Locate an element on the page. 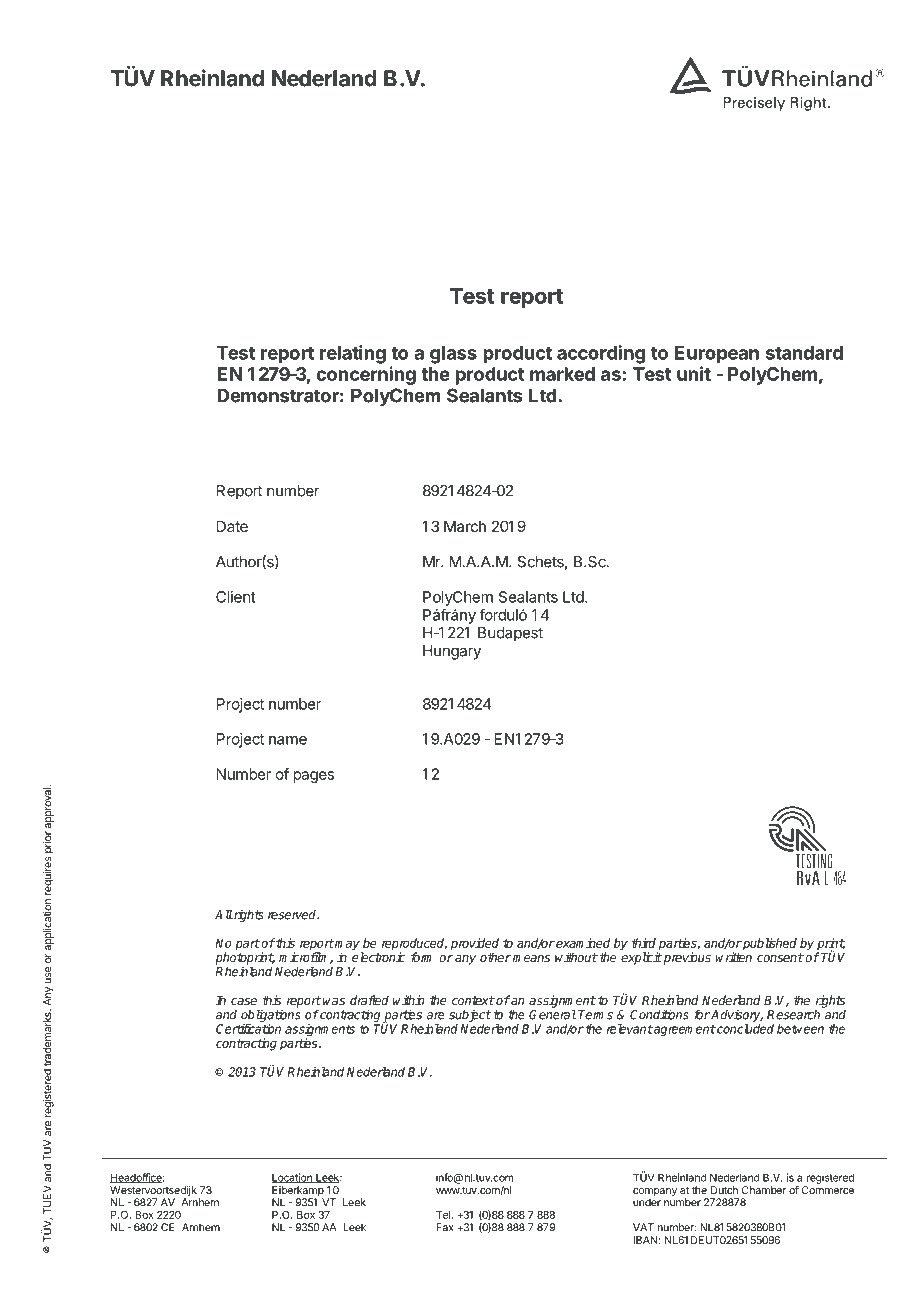 The width and height of the document is (924, 1308). Budapest is located at coordinates (510, 634).
